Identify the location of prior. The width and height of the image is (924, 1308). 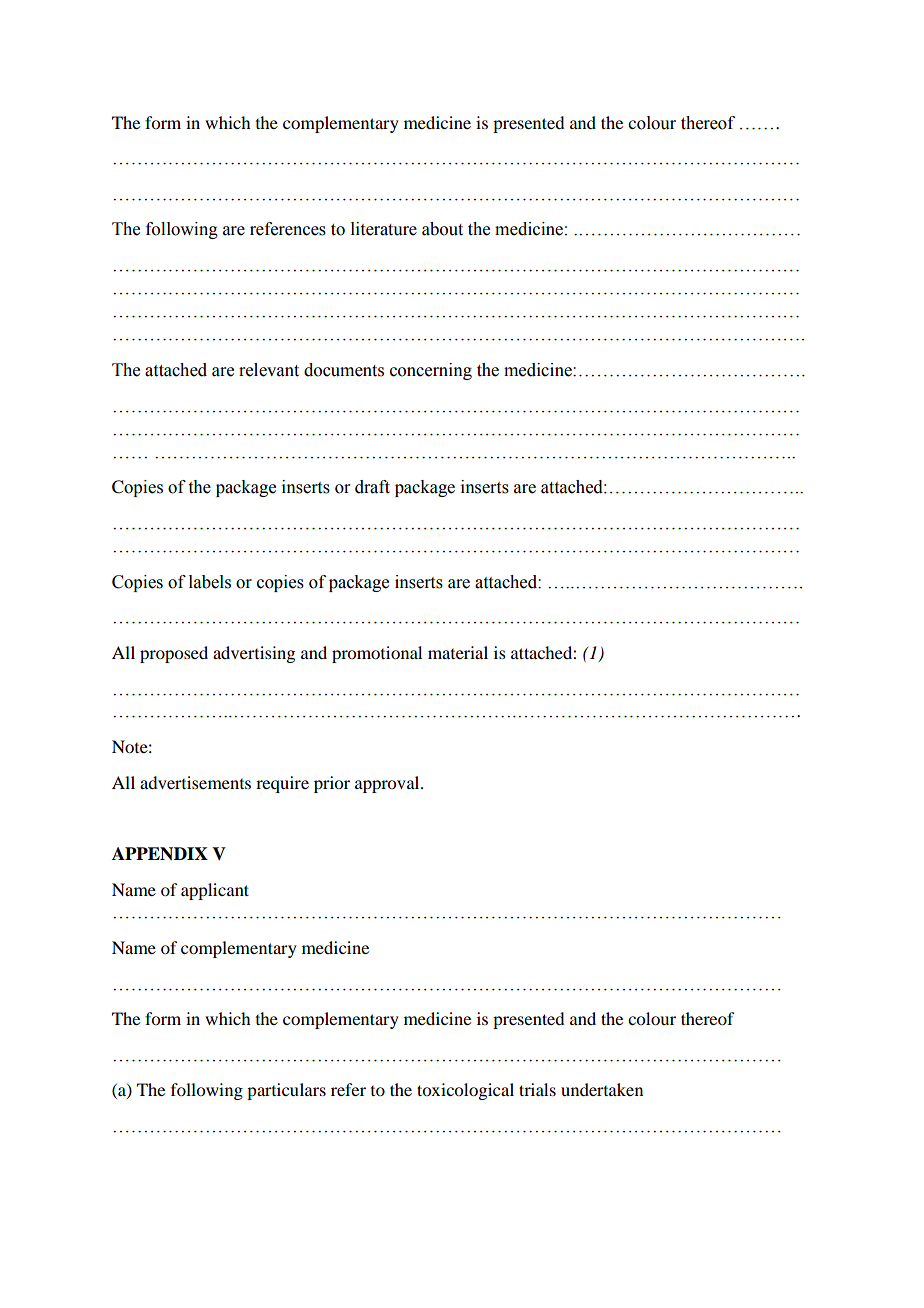
(332, 784).
